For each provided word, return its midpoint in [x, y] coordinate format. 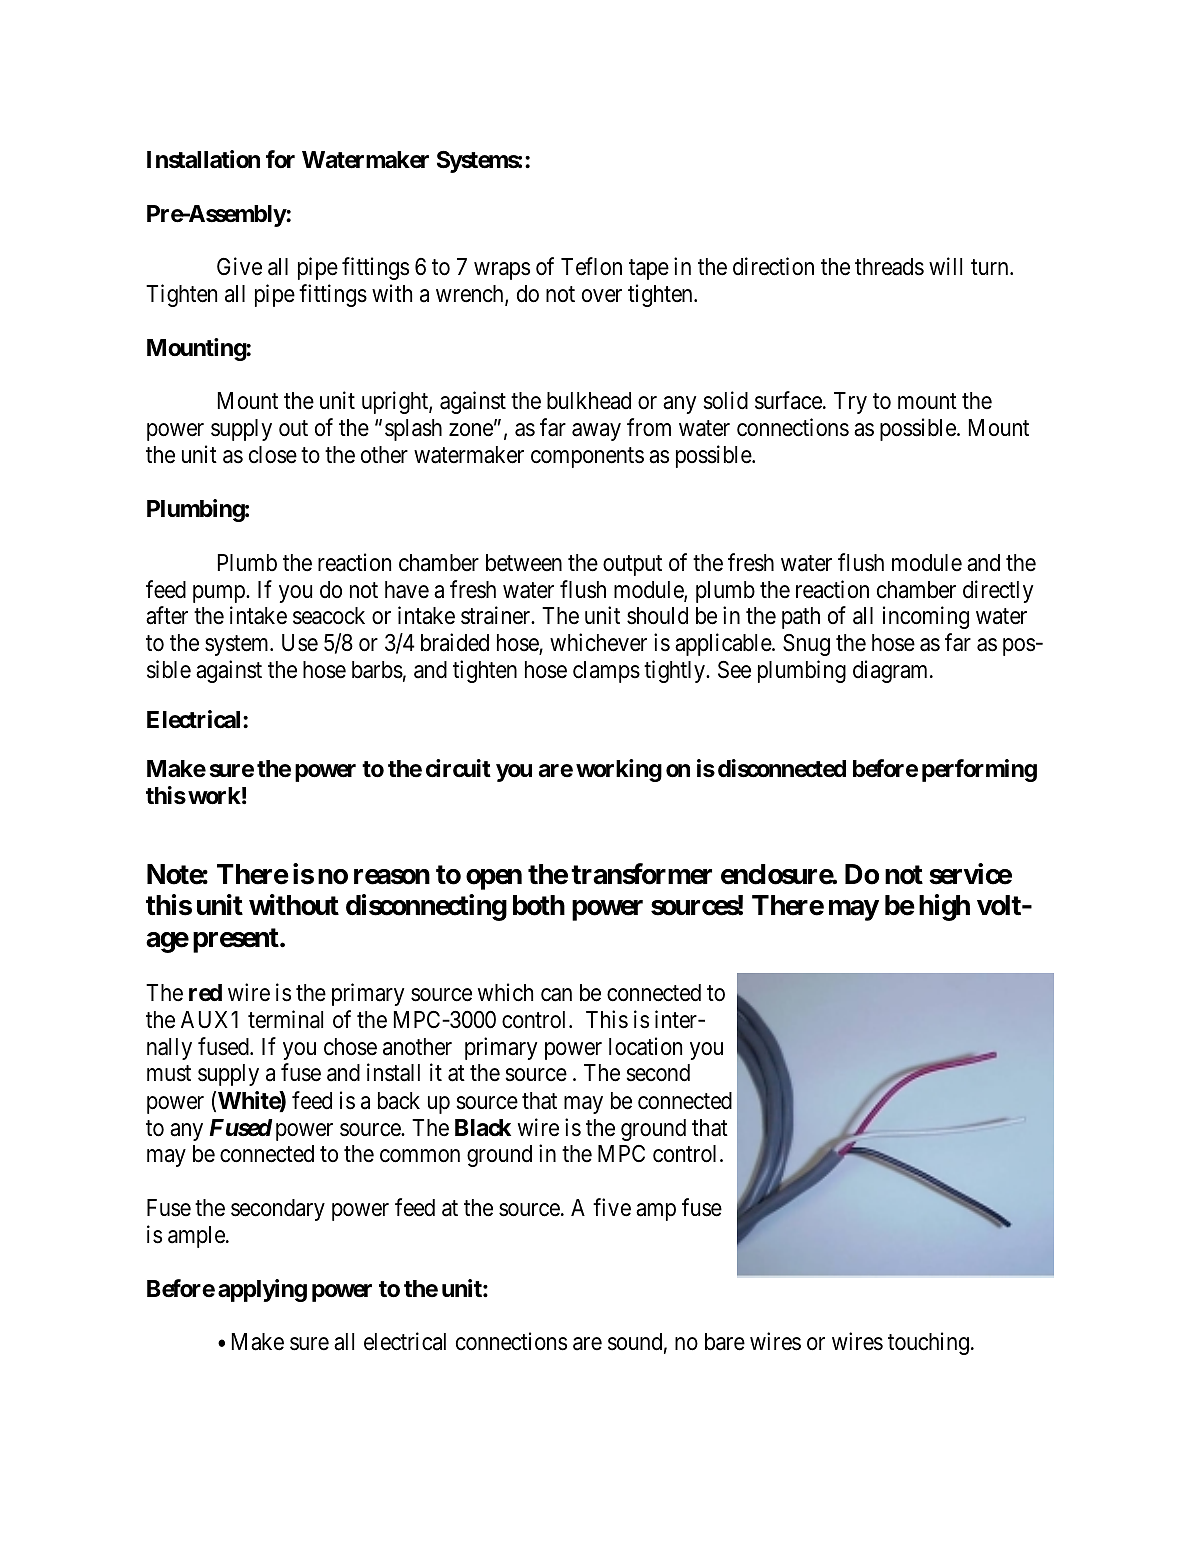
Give [239, 266]
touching [928, 1343]
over [602, 296]
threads [889, 267]
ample [197, 1237]
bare [725, 1342]
